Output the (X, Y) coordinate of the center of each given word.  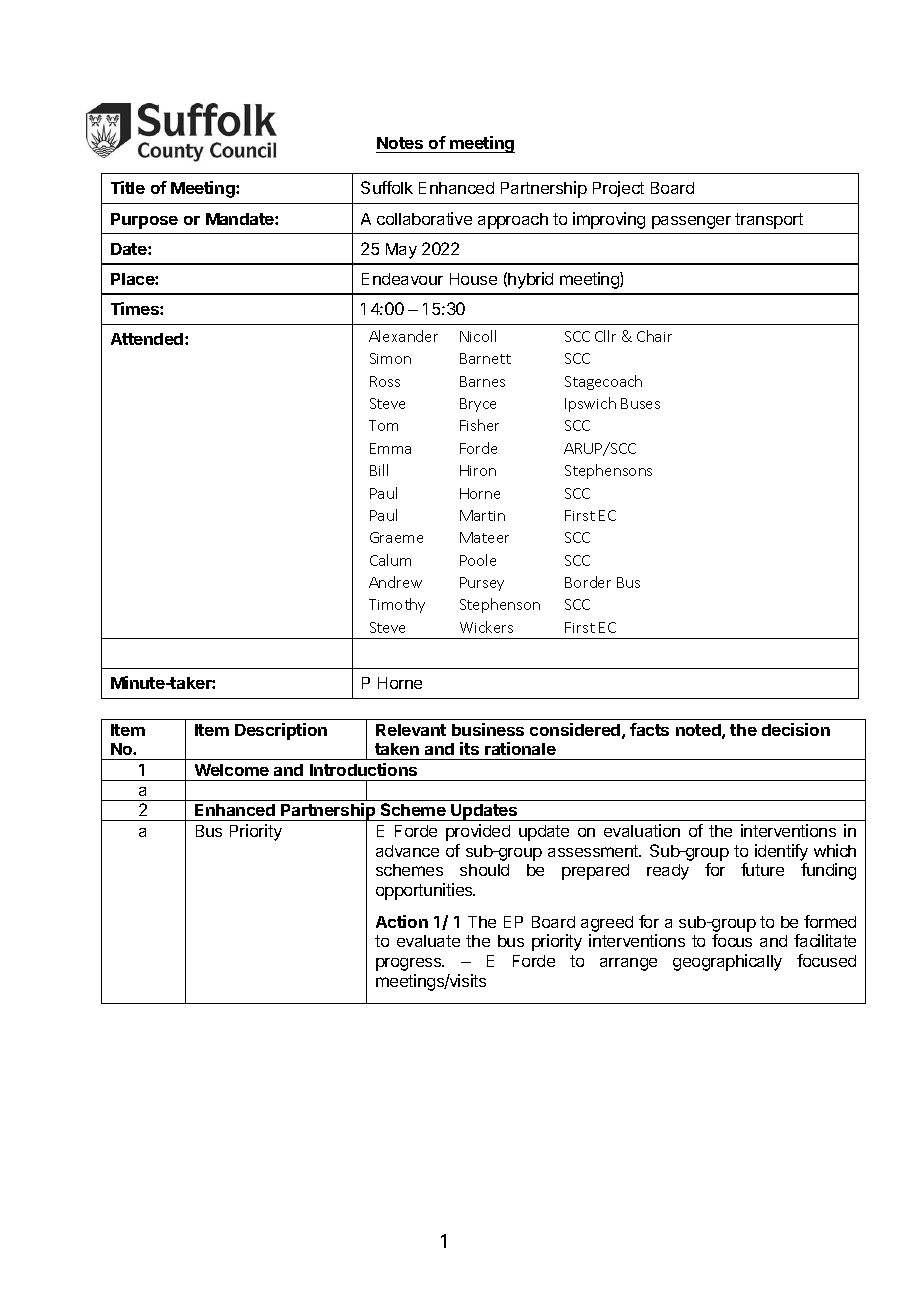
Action (402, 921)
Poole (478, 560)
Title (128, 187)
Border (588, 582)
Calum (390, 560)
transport (769, 221)
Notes (400, 143)
